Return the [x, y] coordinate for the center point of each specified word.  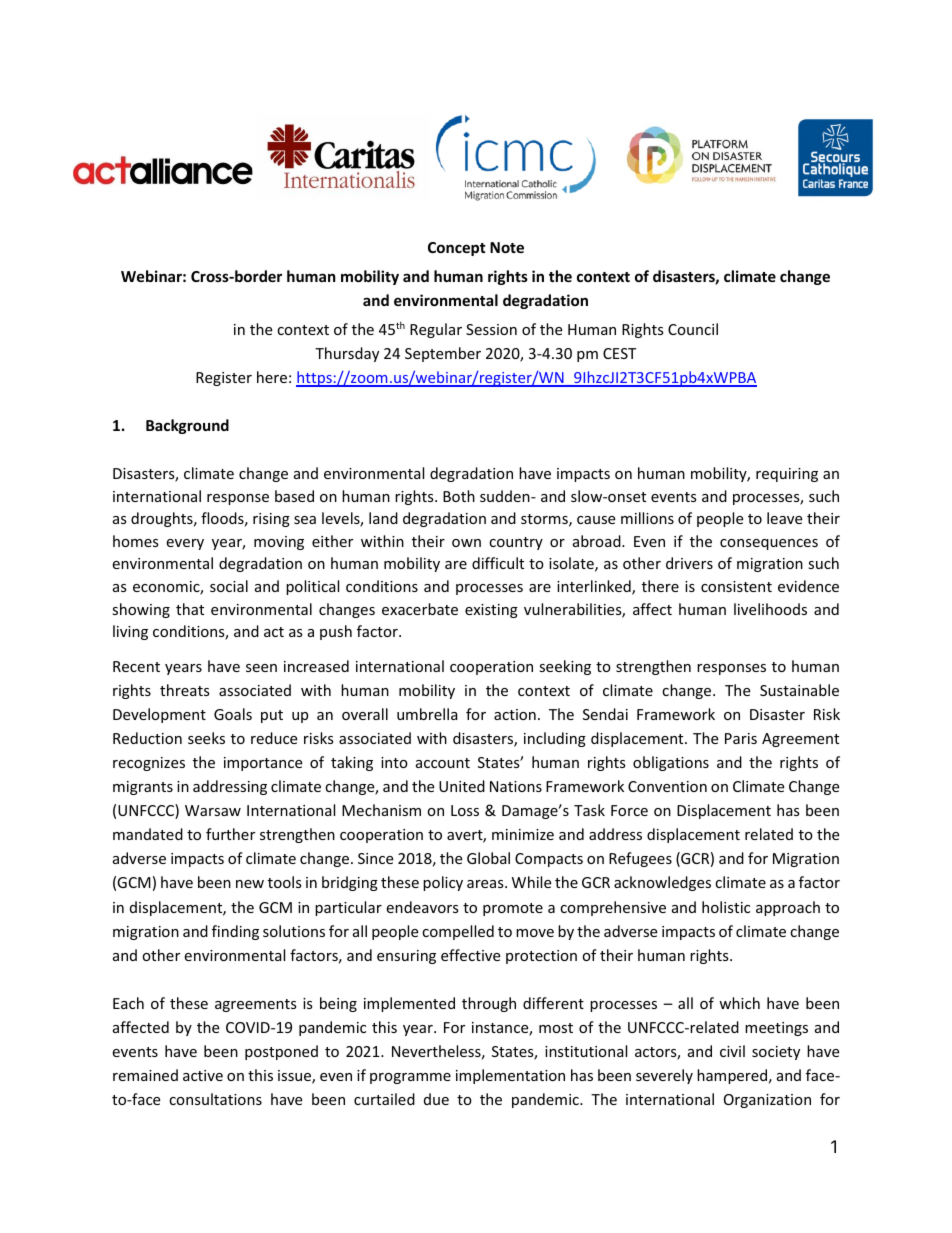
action [515, 714]
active [203, 1075]
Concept [457, 249]
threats [185, 690]
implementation [510, 1076]
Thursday [347, 354]
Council [693, 329]
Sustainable [799, 690]
